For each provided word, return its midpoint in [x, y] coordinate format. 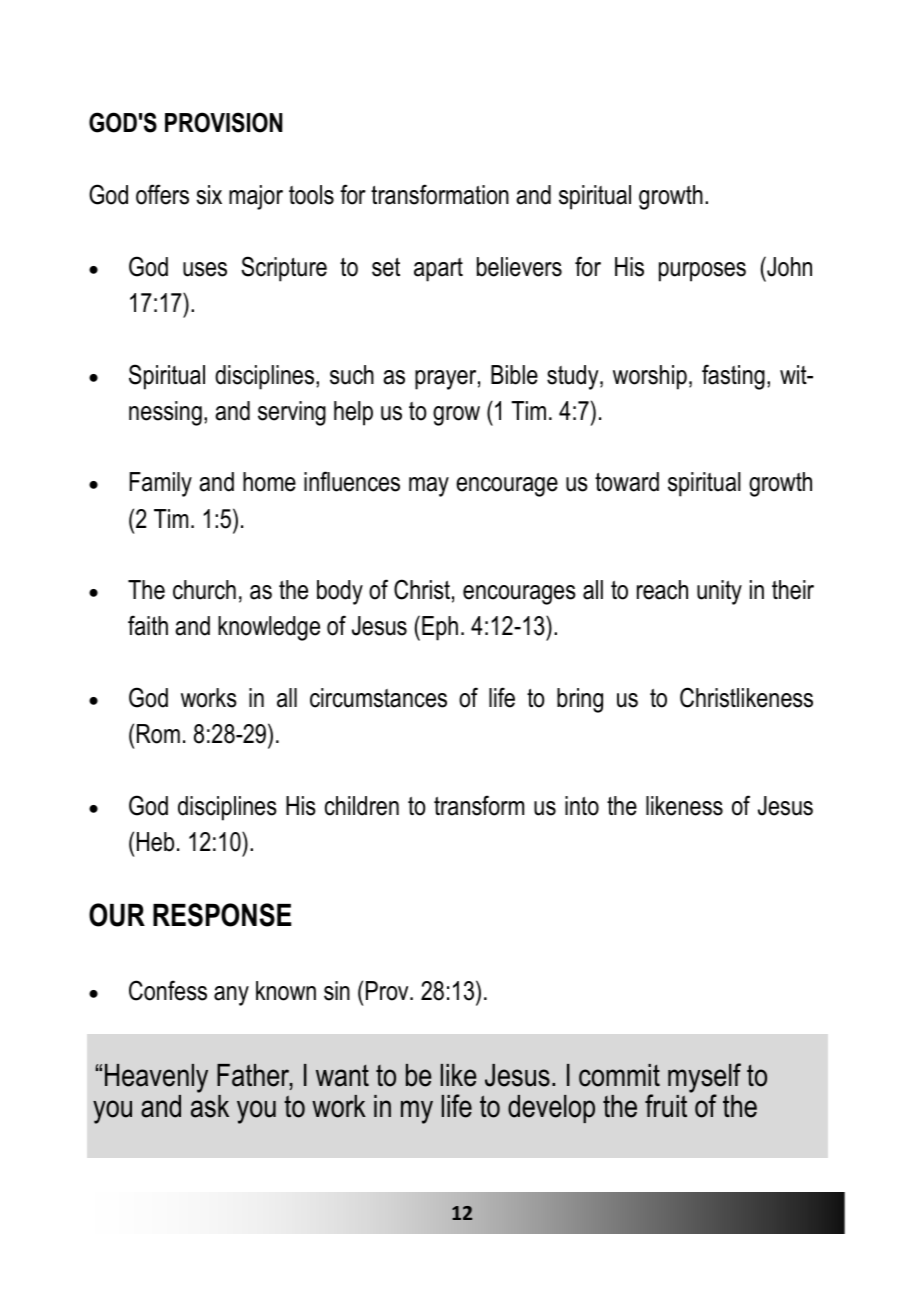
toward [627, 482]
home [269, 482]
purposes [702, 272]
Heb [155, 842]
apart [438, 270]
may [429, 487]
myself [704, 1079]
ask [210, 1106]
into [582, 806]
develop [551, 1109]
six [209, 195]
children [362, 806]
